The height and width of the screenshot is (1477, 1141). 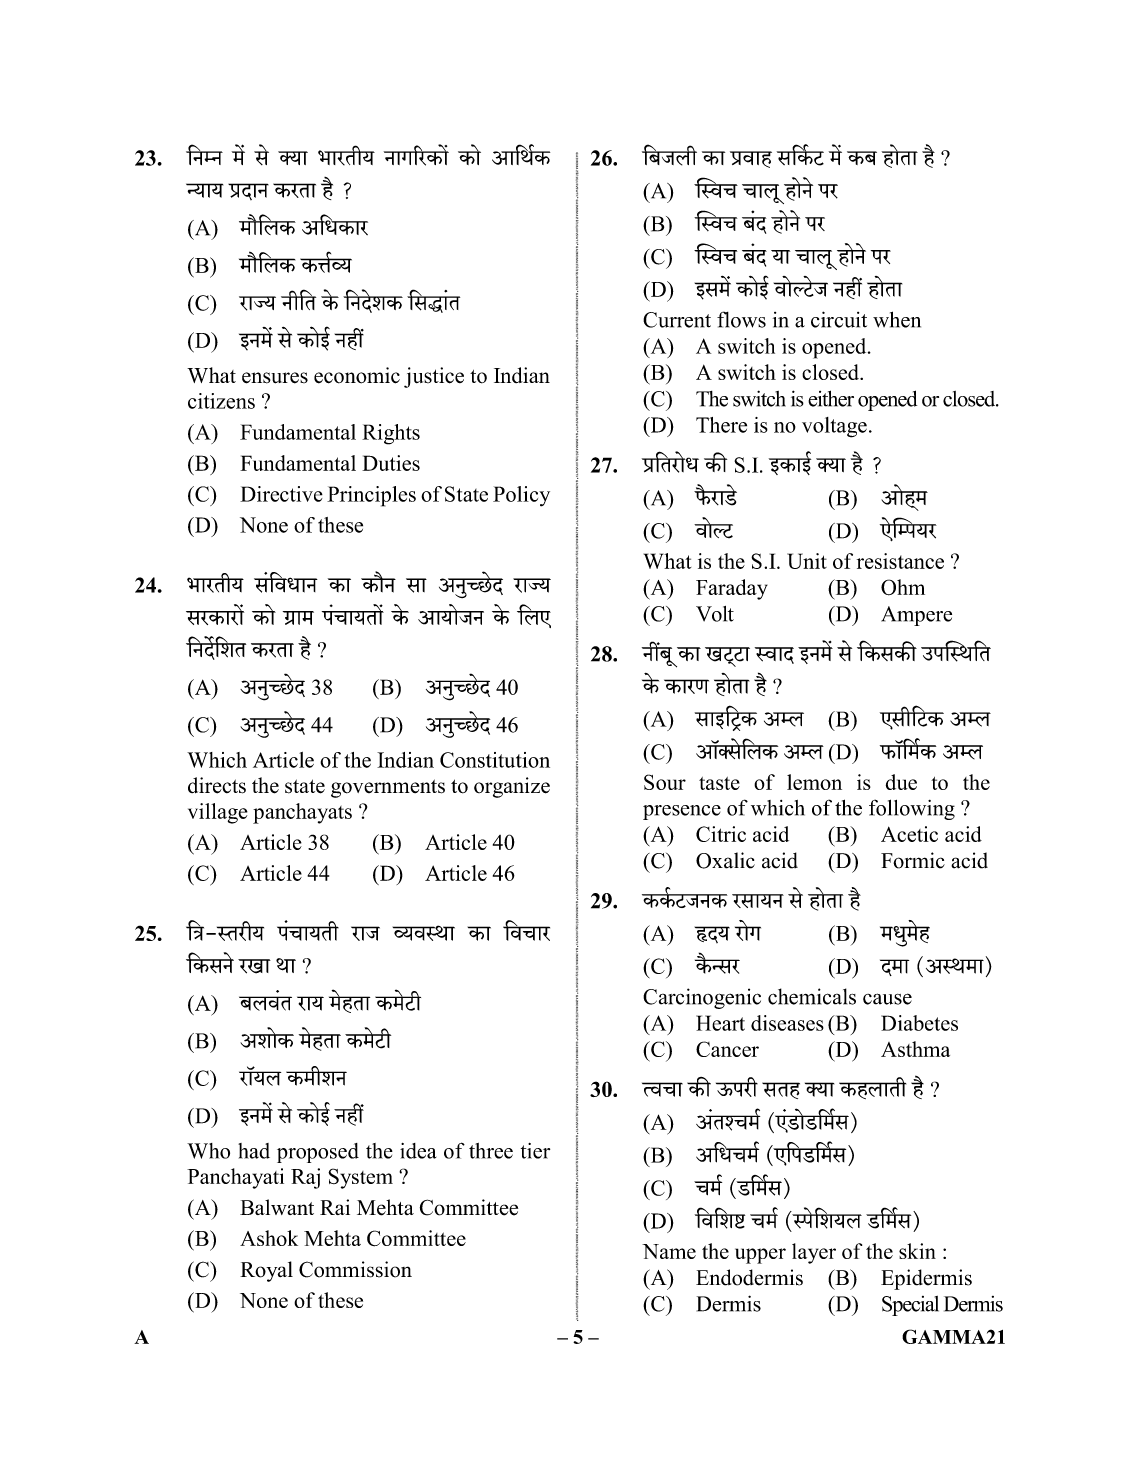 What do you see at coordinates (839, 319) in the screenshot?
I see `circuit` at bounding box center [839, 319].
